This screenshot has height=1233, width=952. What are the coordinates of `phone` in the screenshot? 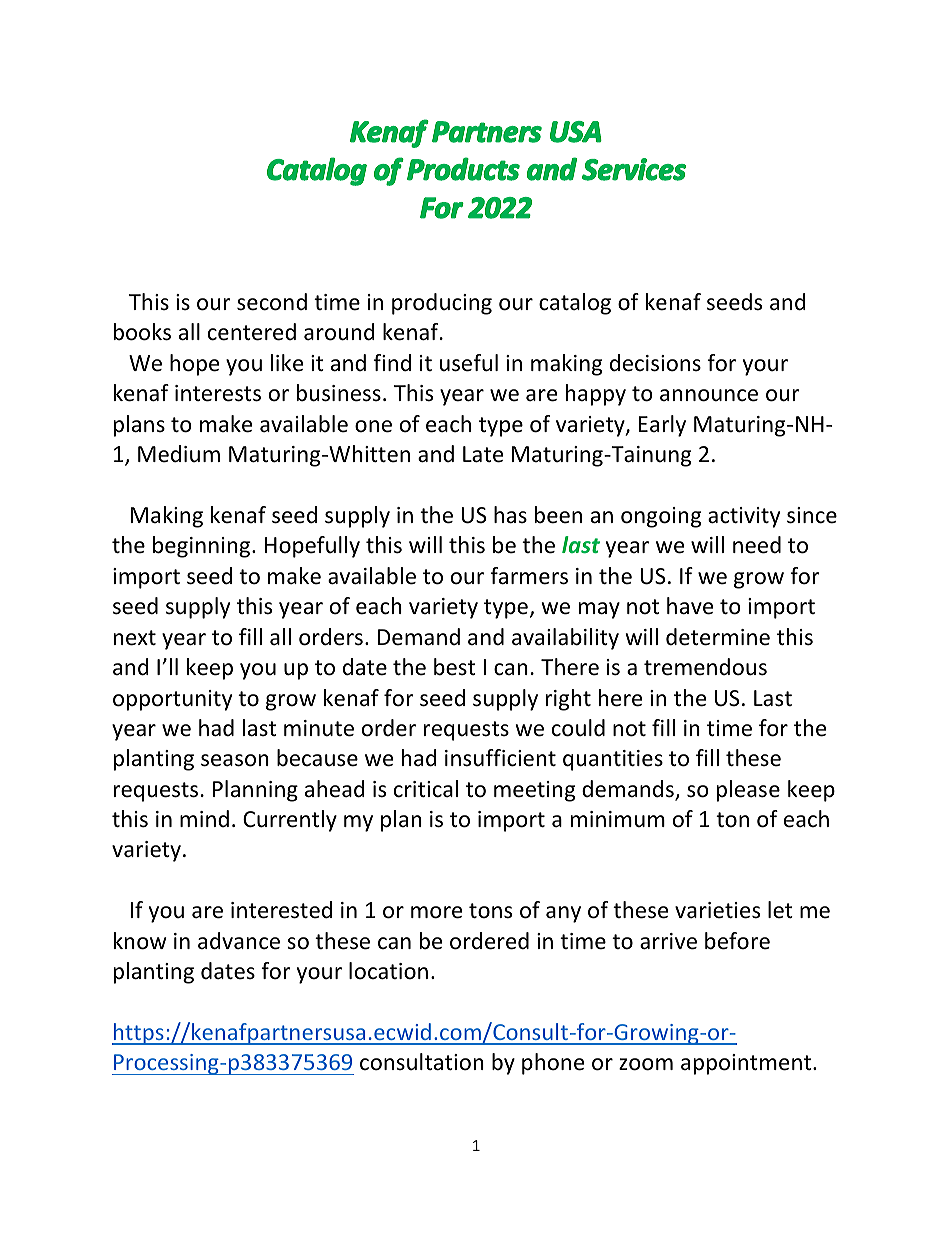 It's located at (553, 1064).
